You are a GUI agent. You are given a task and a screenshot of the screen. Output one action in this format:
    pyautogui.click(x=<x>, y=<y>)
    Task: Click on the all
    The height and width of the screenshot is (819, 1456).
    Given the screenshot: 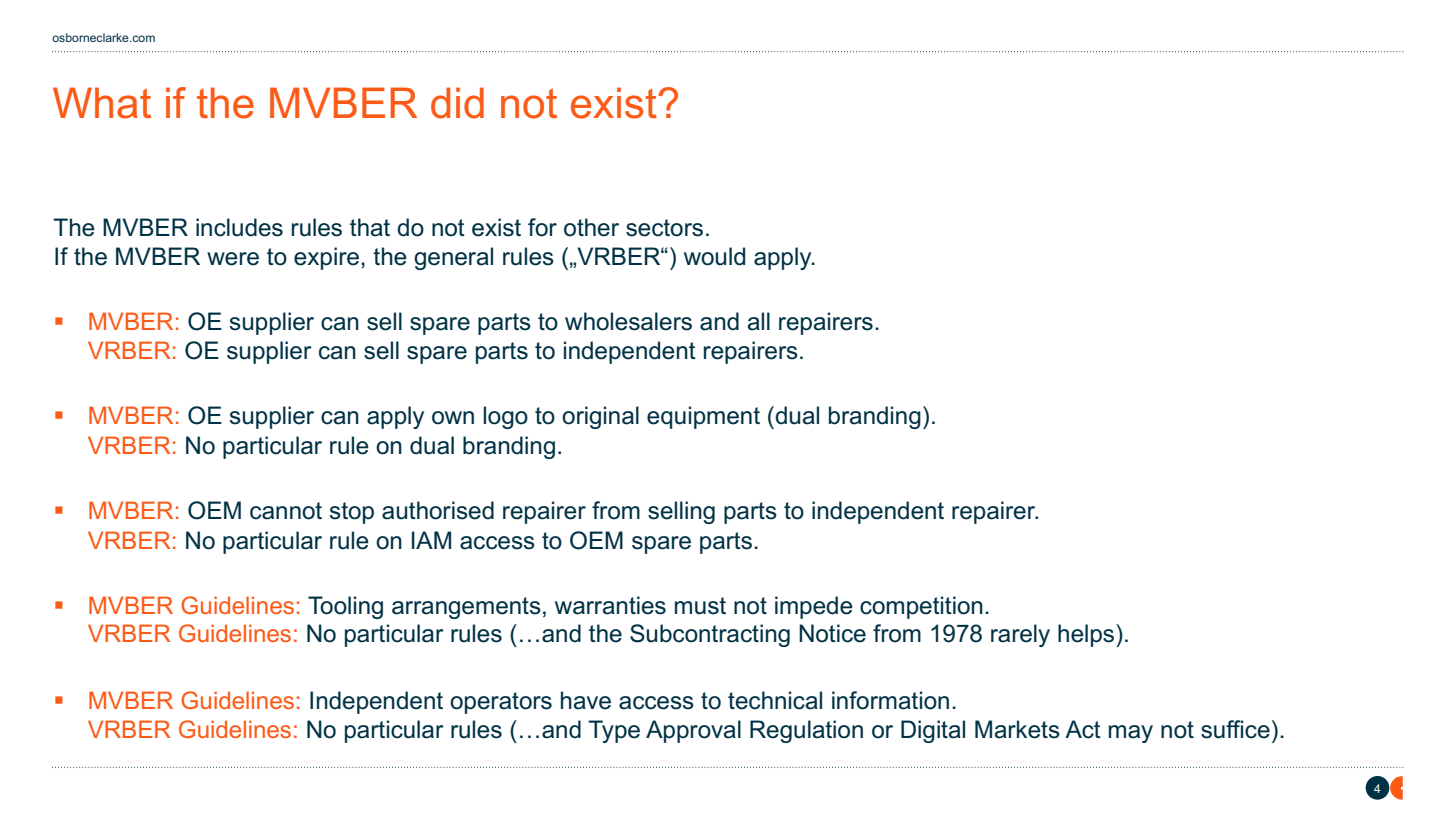 What is the action you would take?
    pyautogui.click(x=759, y=321)
